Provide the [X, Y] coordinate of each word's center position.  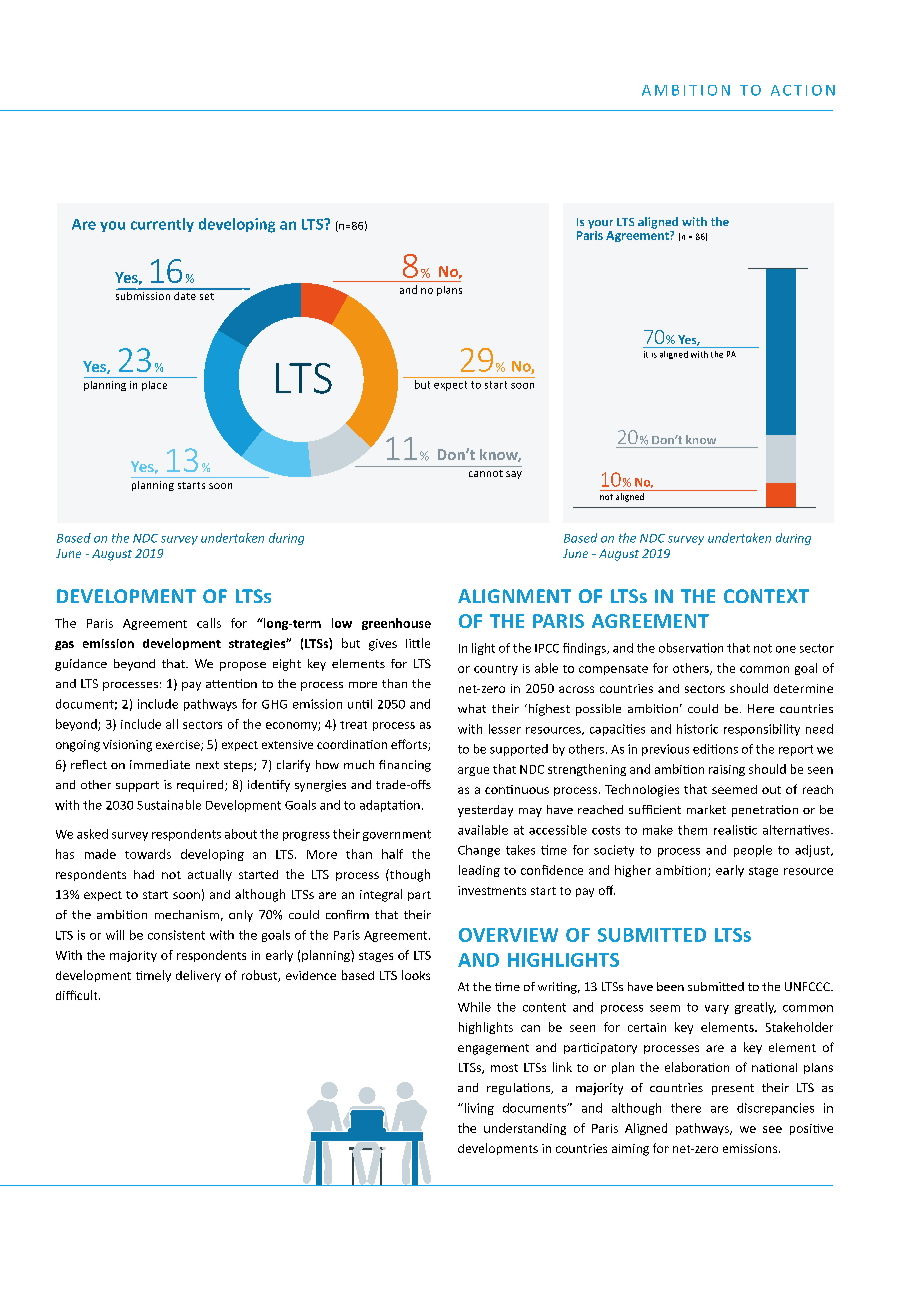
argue [473, 771]
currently [162, 225]
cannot [486, 473]
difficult [78, 995]
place [154, 386]
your [600, 224]
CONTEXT [766, 596]
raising [727, 770]
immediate [160, 764]
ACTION [803, 90]
